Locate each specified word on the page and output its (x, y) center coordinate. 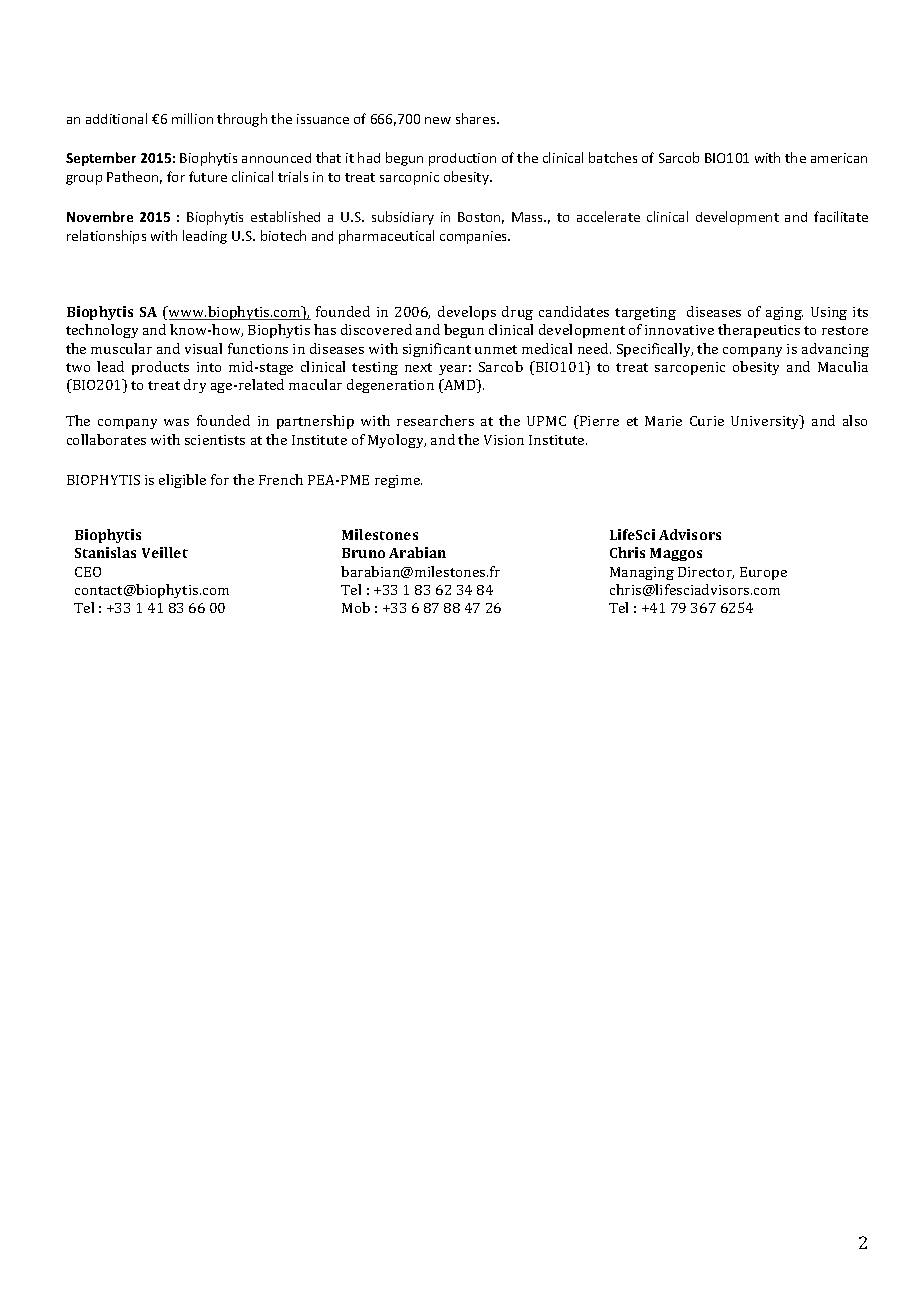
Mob (356, 607)
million (192, 118)
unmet (496, 349)
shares (477, 118)
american (839, 158)
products (160, 368)
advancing (835, 350)
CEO (88, 572)
